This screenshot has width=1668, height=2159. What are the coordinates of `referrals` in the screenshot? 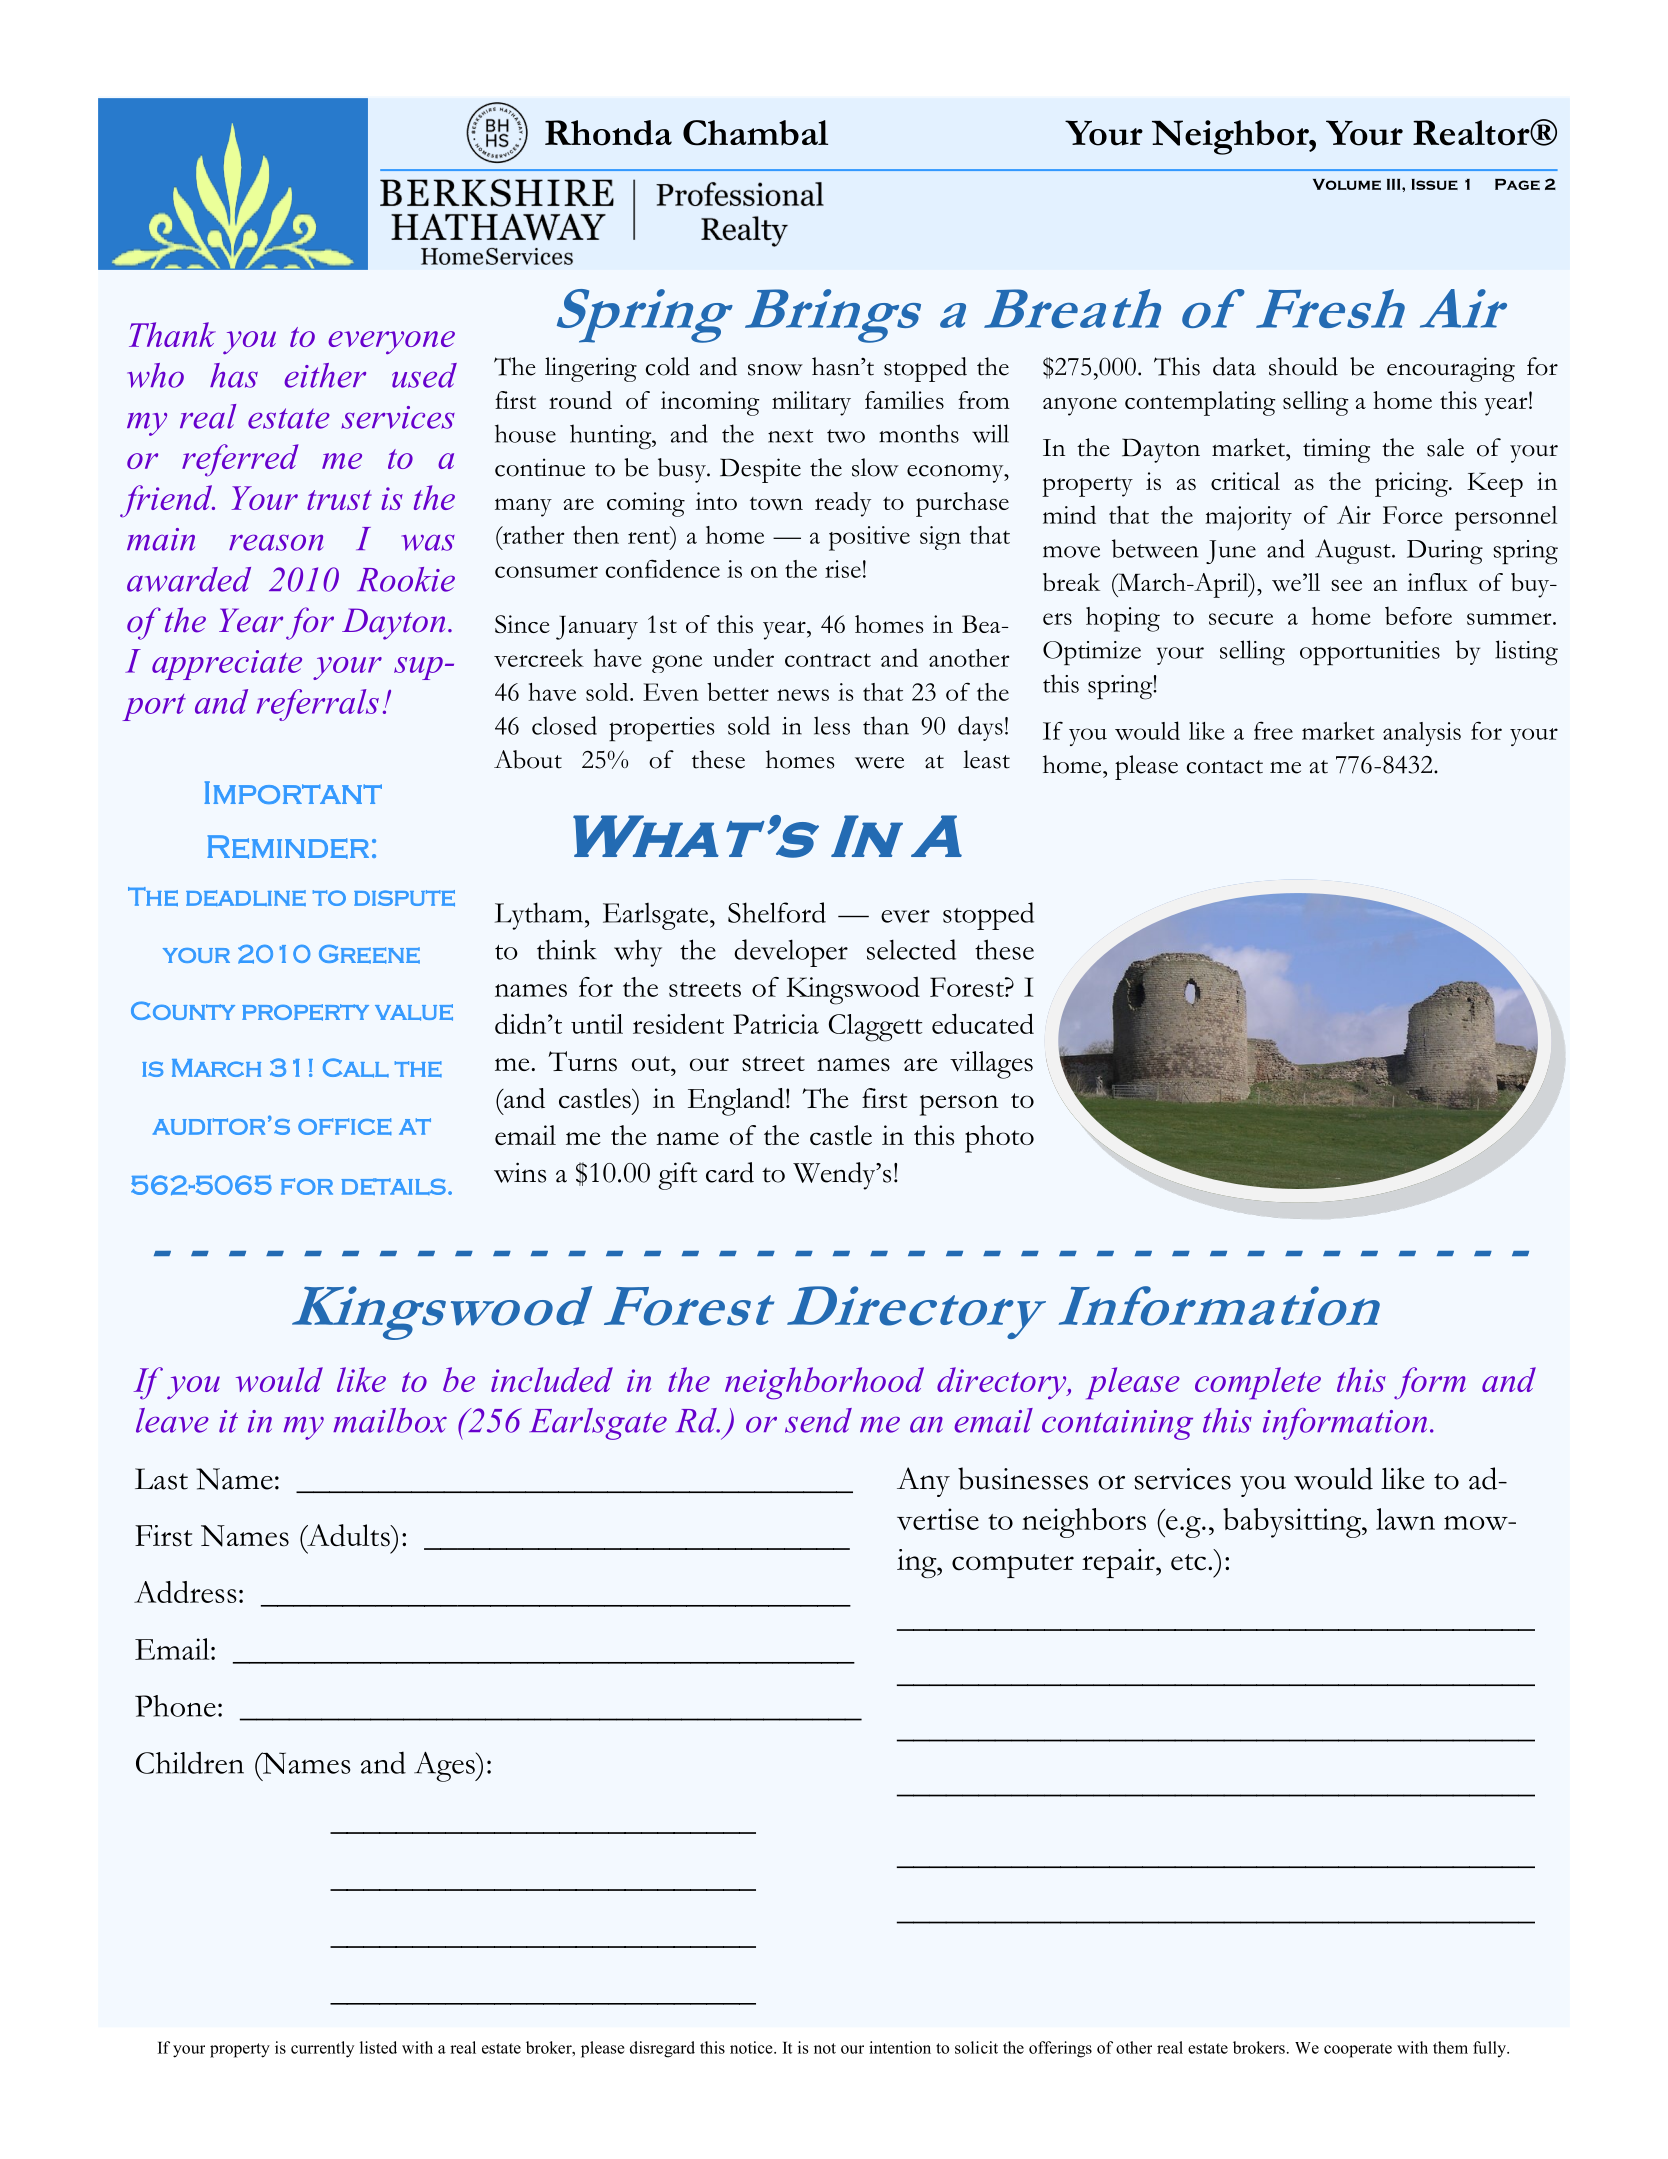 It's located at (318, 705).
